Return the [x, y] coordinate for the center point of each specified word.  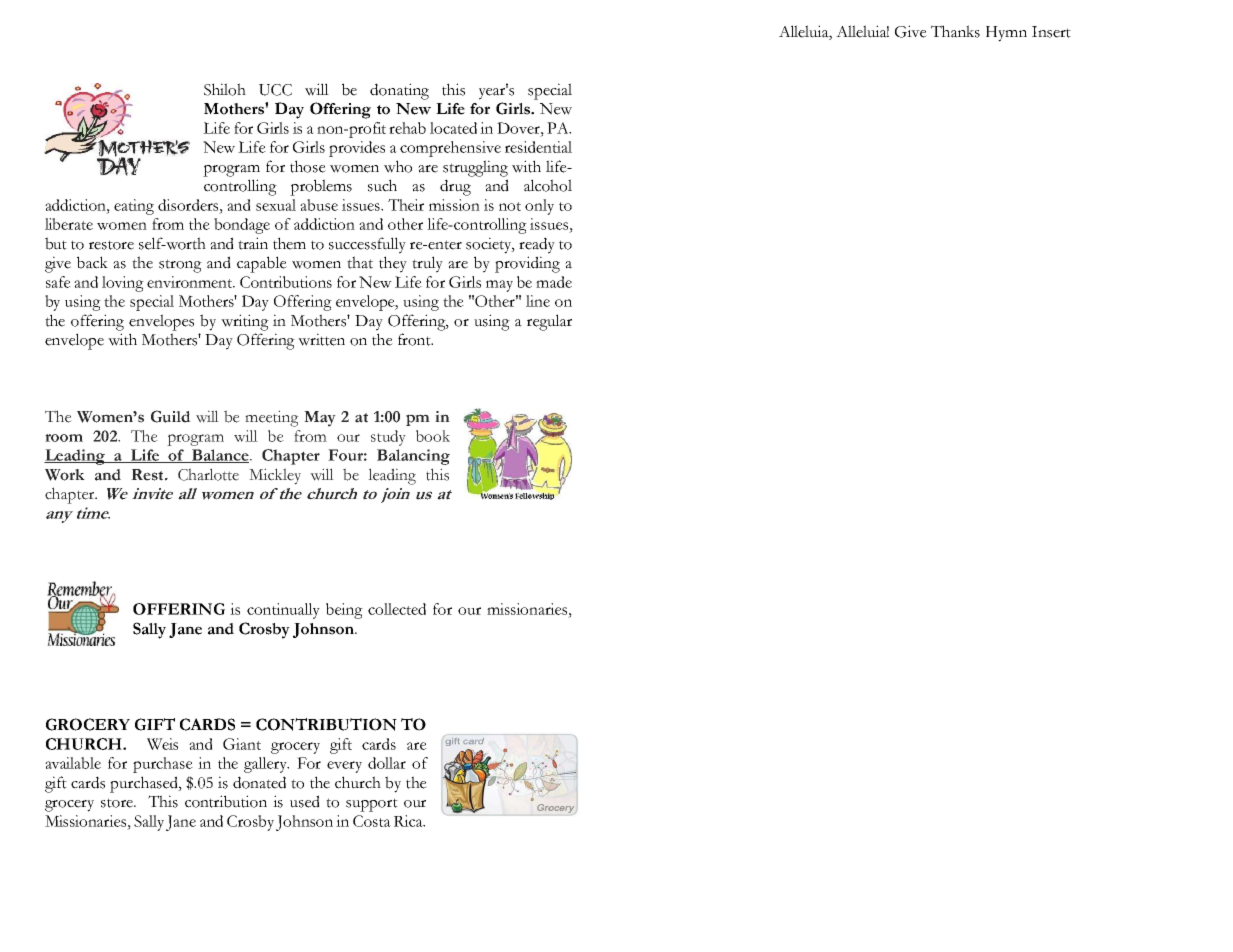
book [433, 436]
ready [537, 245]
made [554, 282]
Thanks [955, 31]
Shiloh [225, 89]
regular [549, 322]
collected [397, 609]
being [344, 611]
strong [180, 266]
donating [399, 91]
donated [259, 782]
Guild [171, 416]
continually [283, 611]
